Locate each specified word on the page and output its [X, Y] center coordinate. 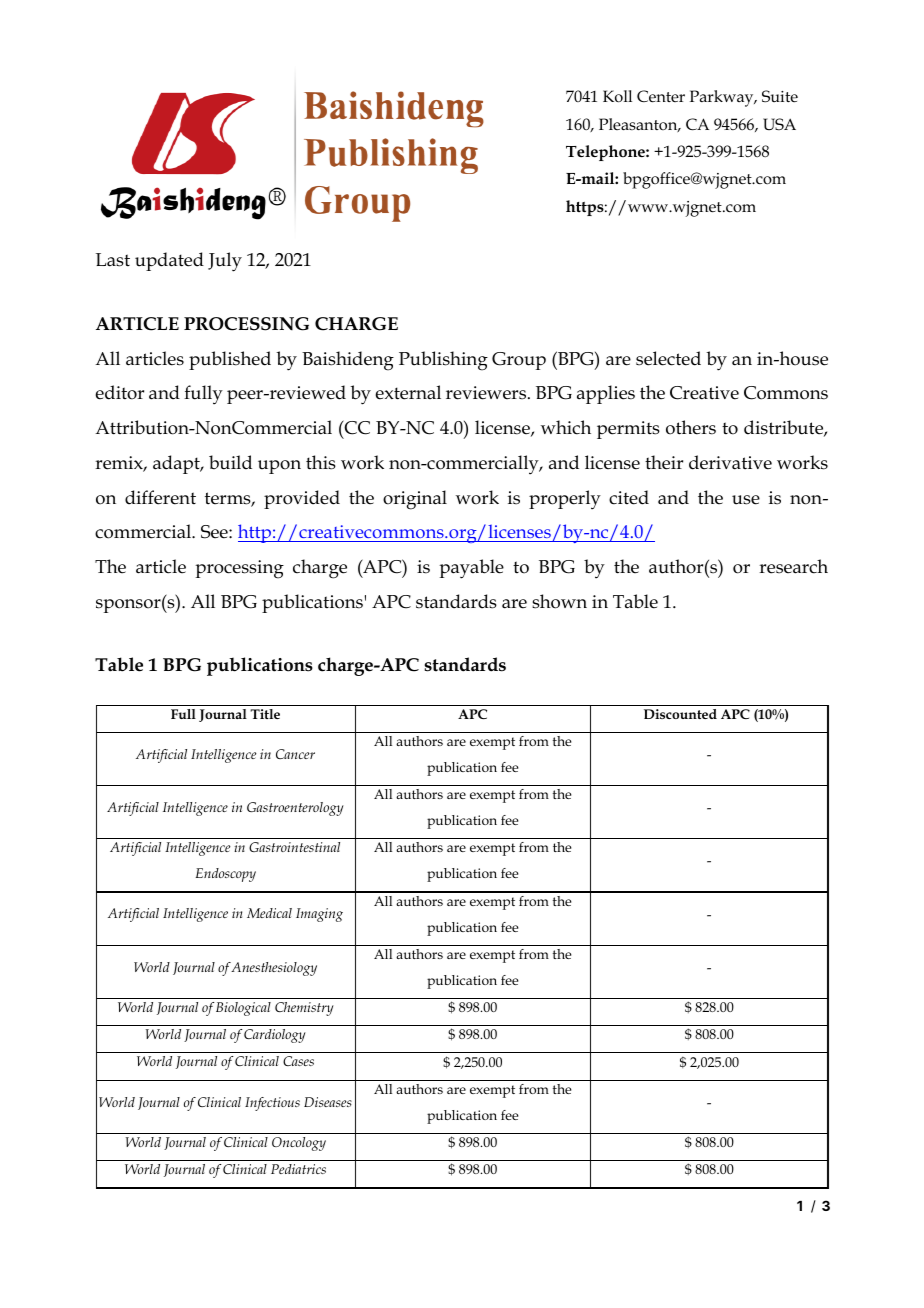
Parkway [723, 98]
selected [668, 358]
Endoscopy [226, 875]
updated [169, 261]
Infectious [272, 1104]
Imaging [319, 915]
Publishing [443, 361]
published [230, 360]
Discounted [680, 714]
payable [471, 569]
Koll [617, 96]
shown [559, 601]
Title [265, 714]
